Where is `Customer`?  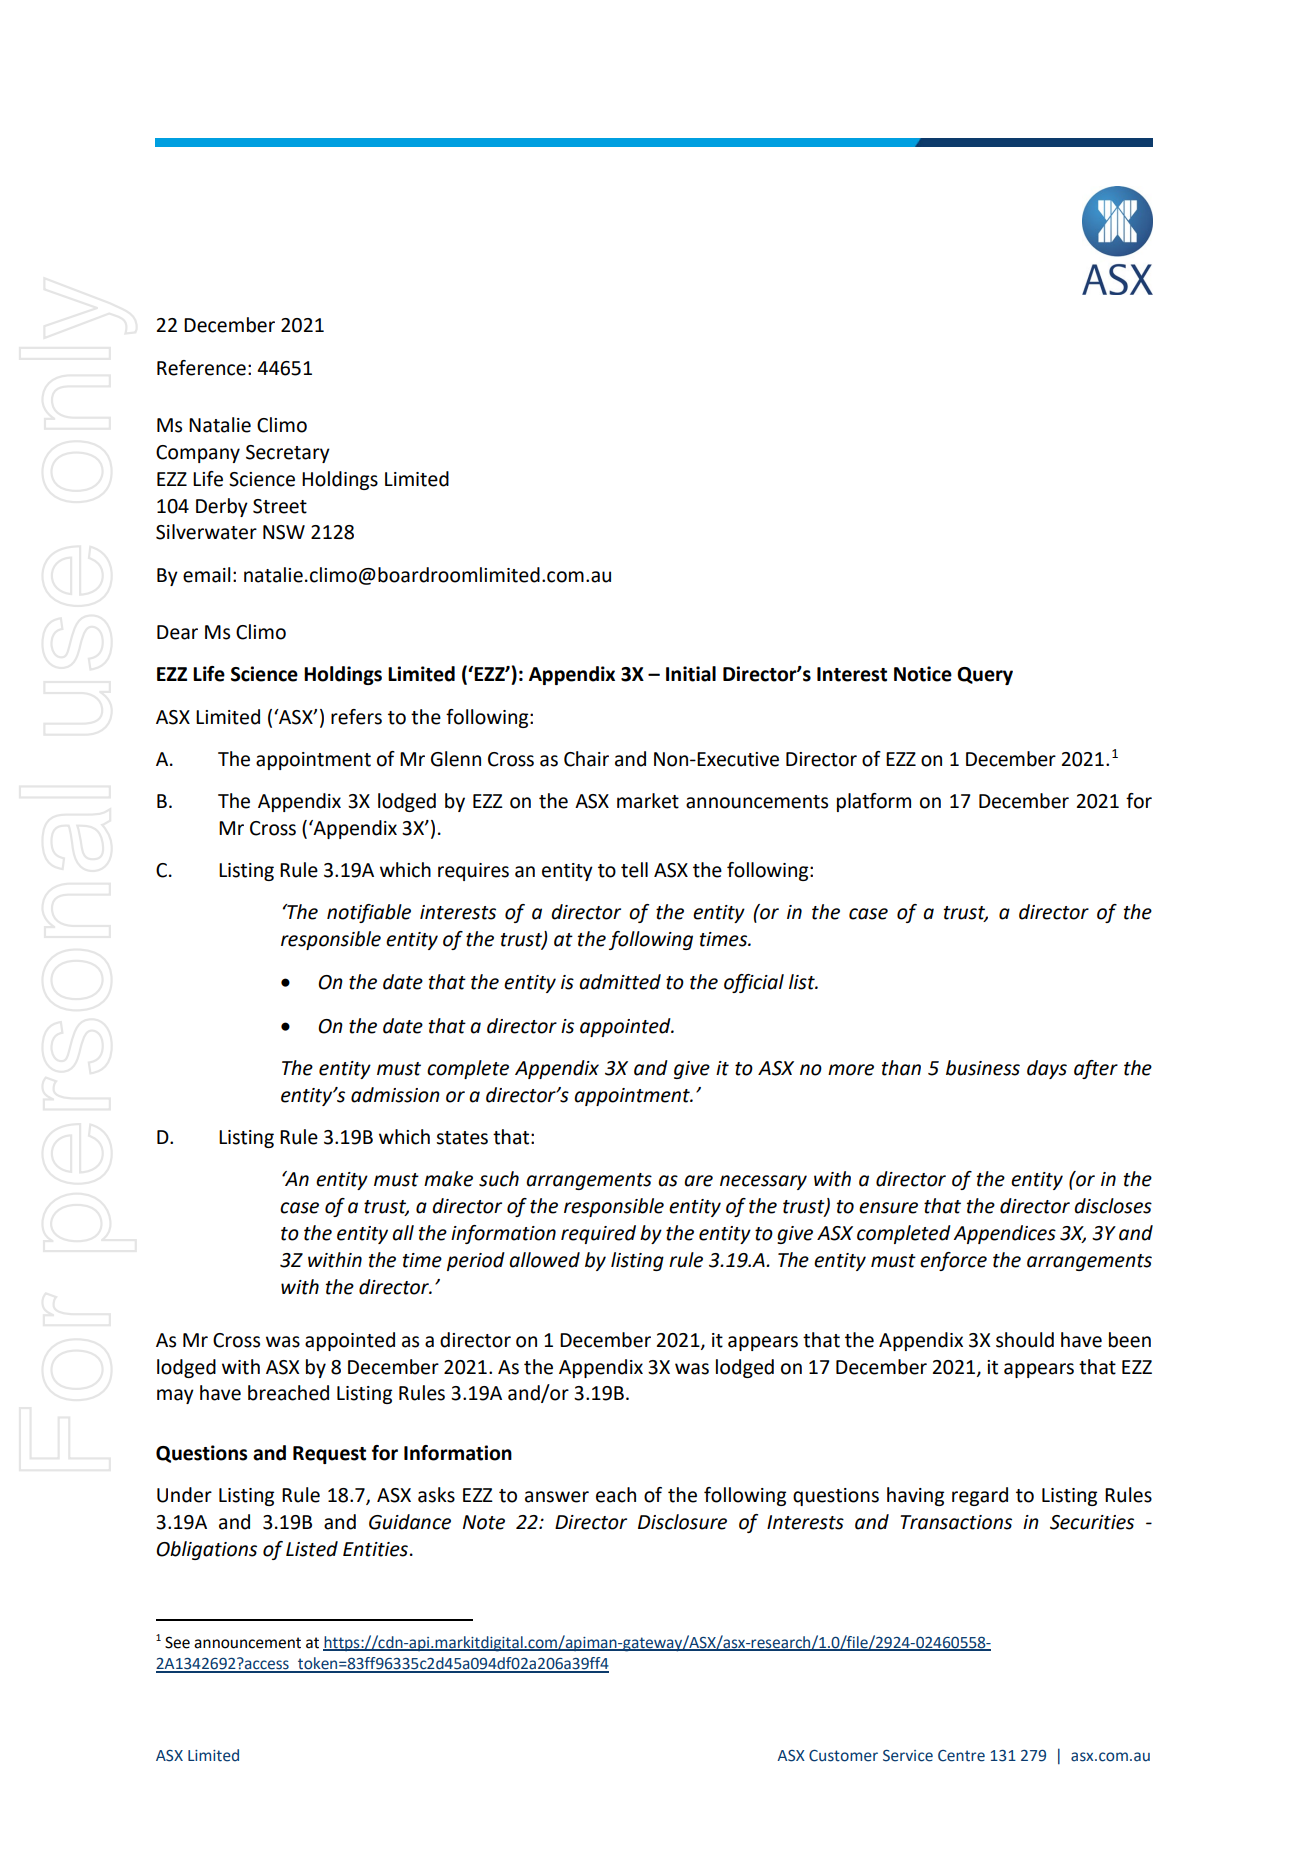 Customer is located at coordinates (843, 1756).
